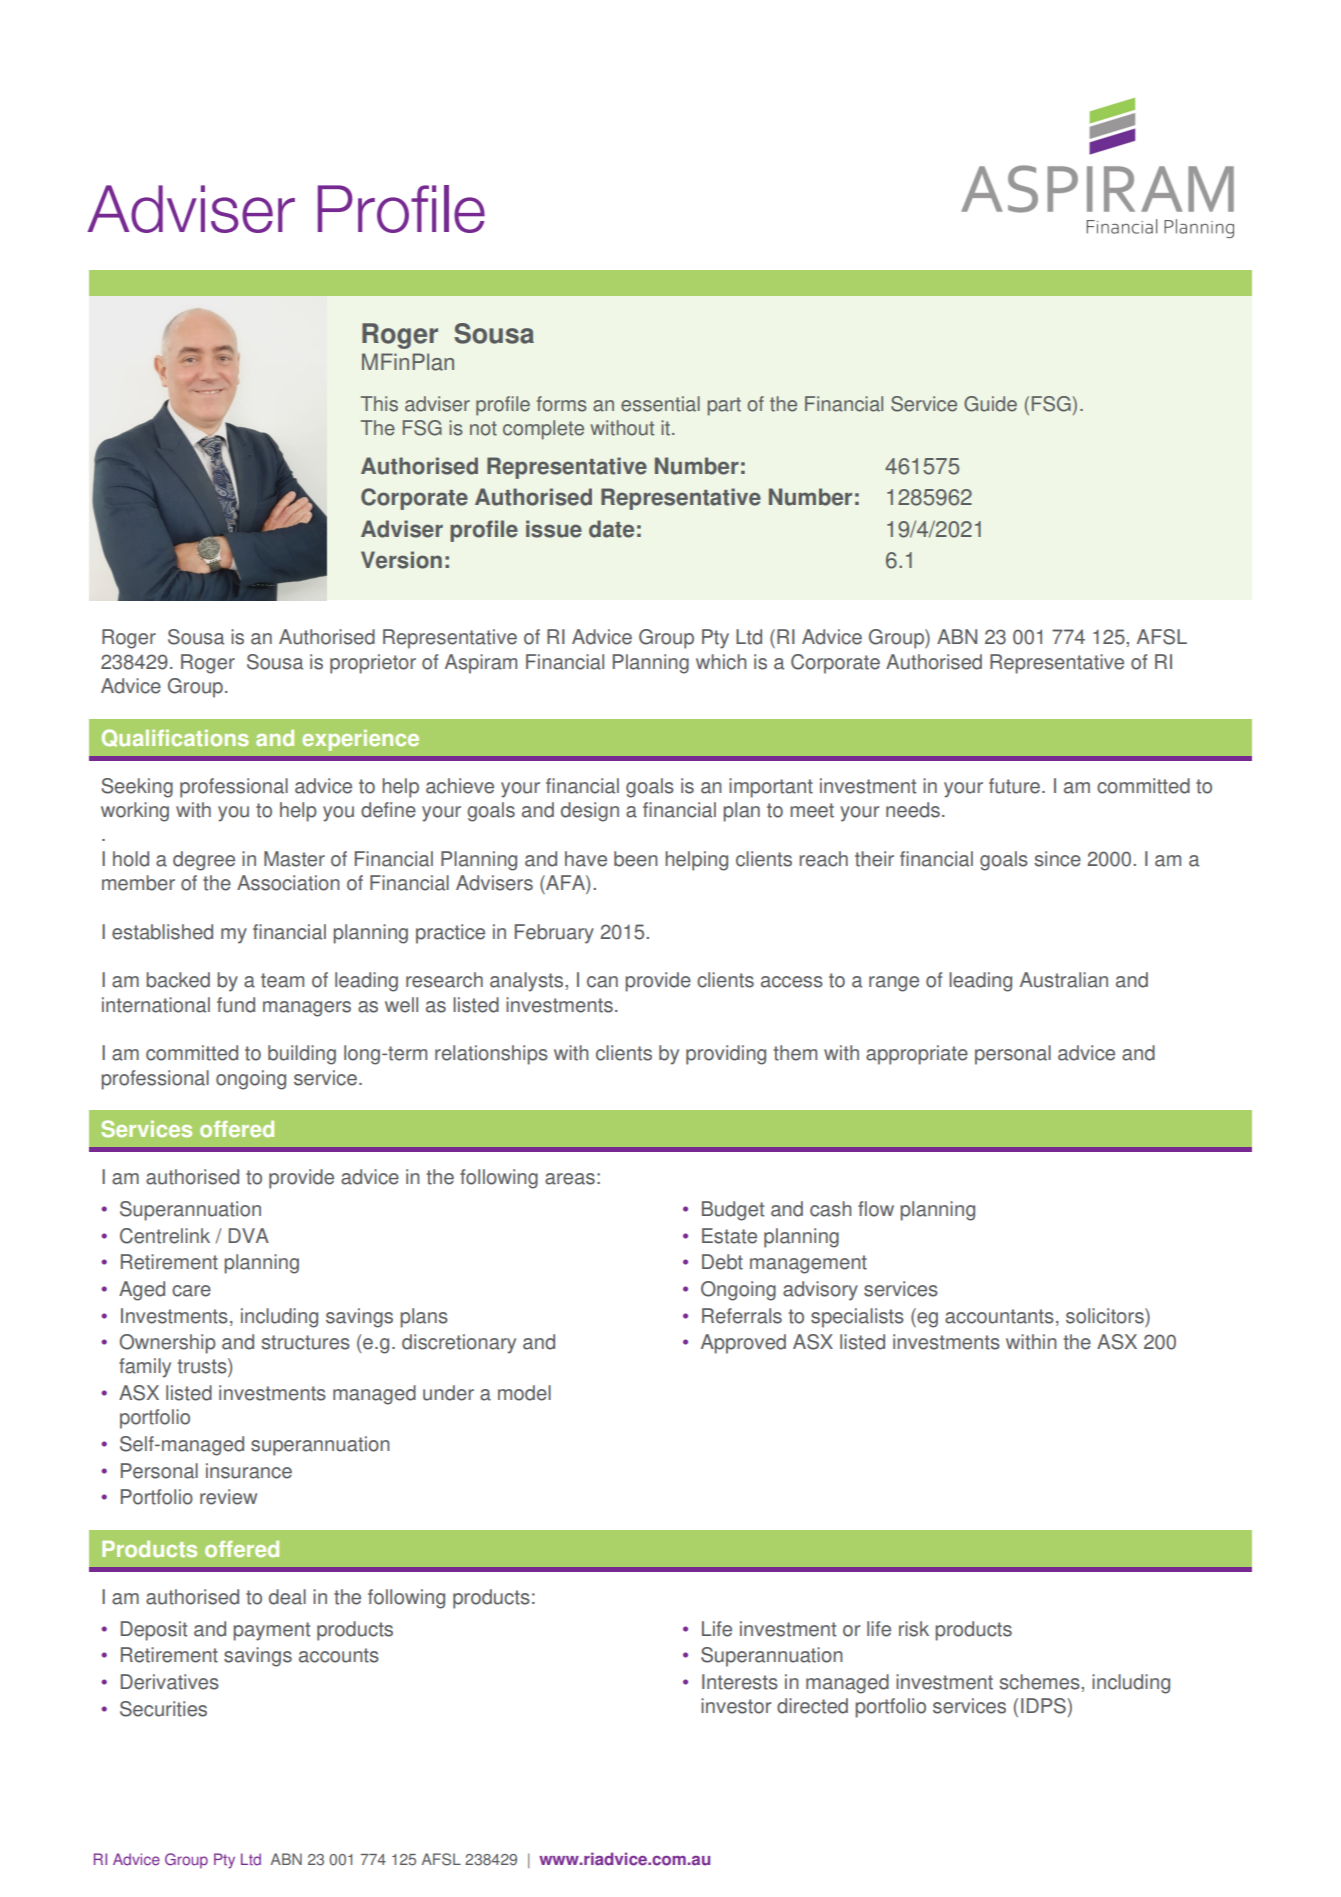  What do you see at coordinates (204, 861) in the document?
I see `degree` at bounding box center [204, 861].
